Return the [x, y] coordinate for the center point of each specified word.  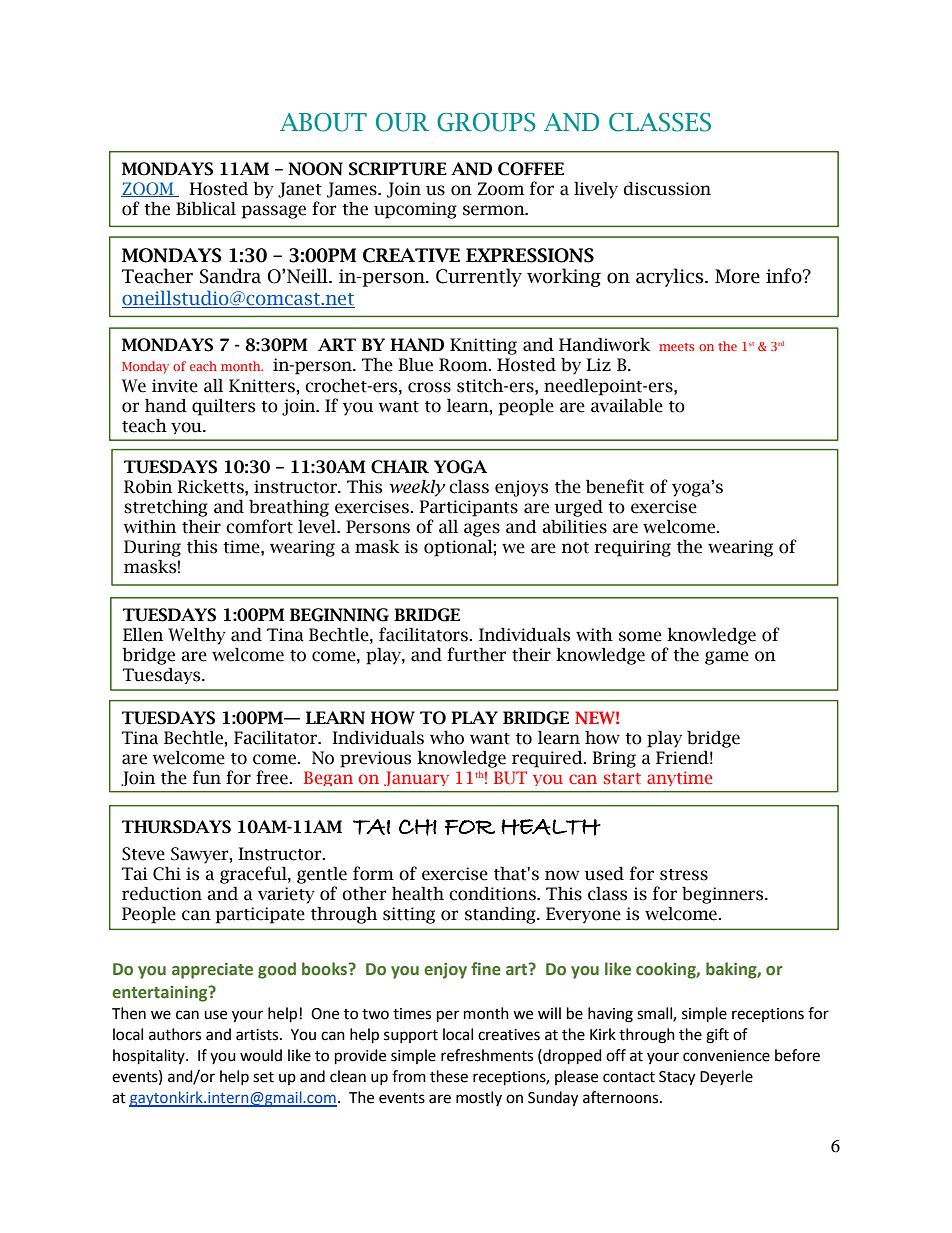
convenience [726, 1056]
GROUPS [486, 122]
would [261, 1055]
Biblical [206, 209]
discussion [667, 189]
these [449, 1076]
